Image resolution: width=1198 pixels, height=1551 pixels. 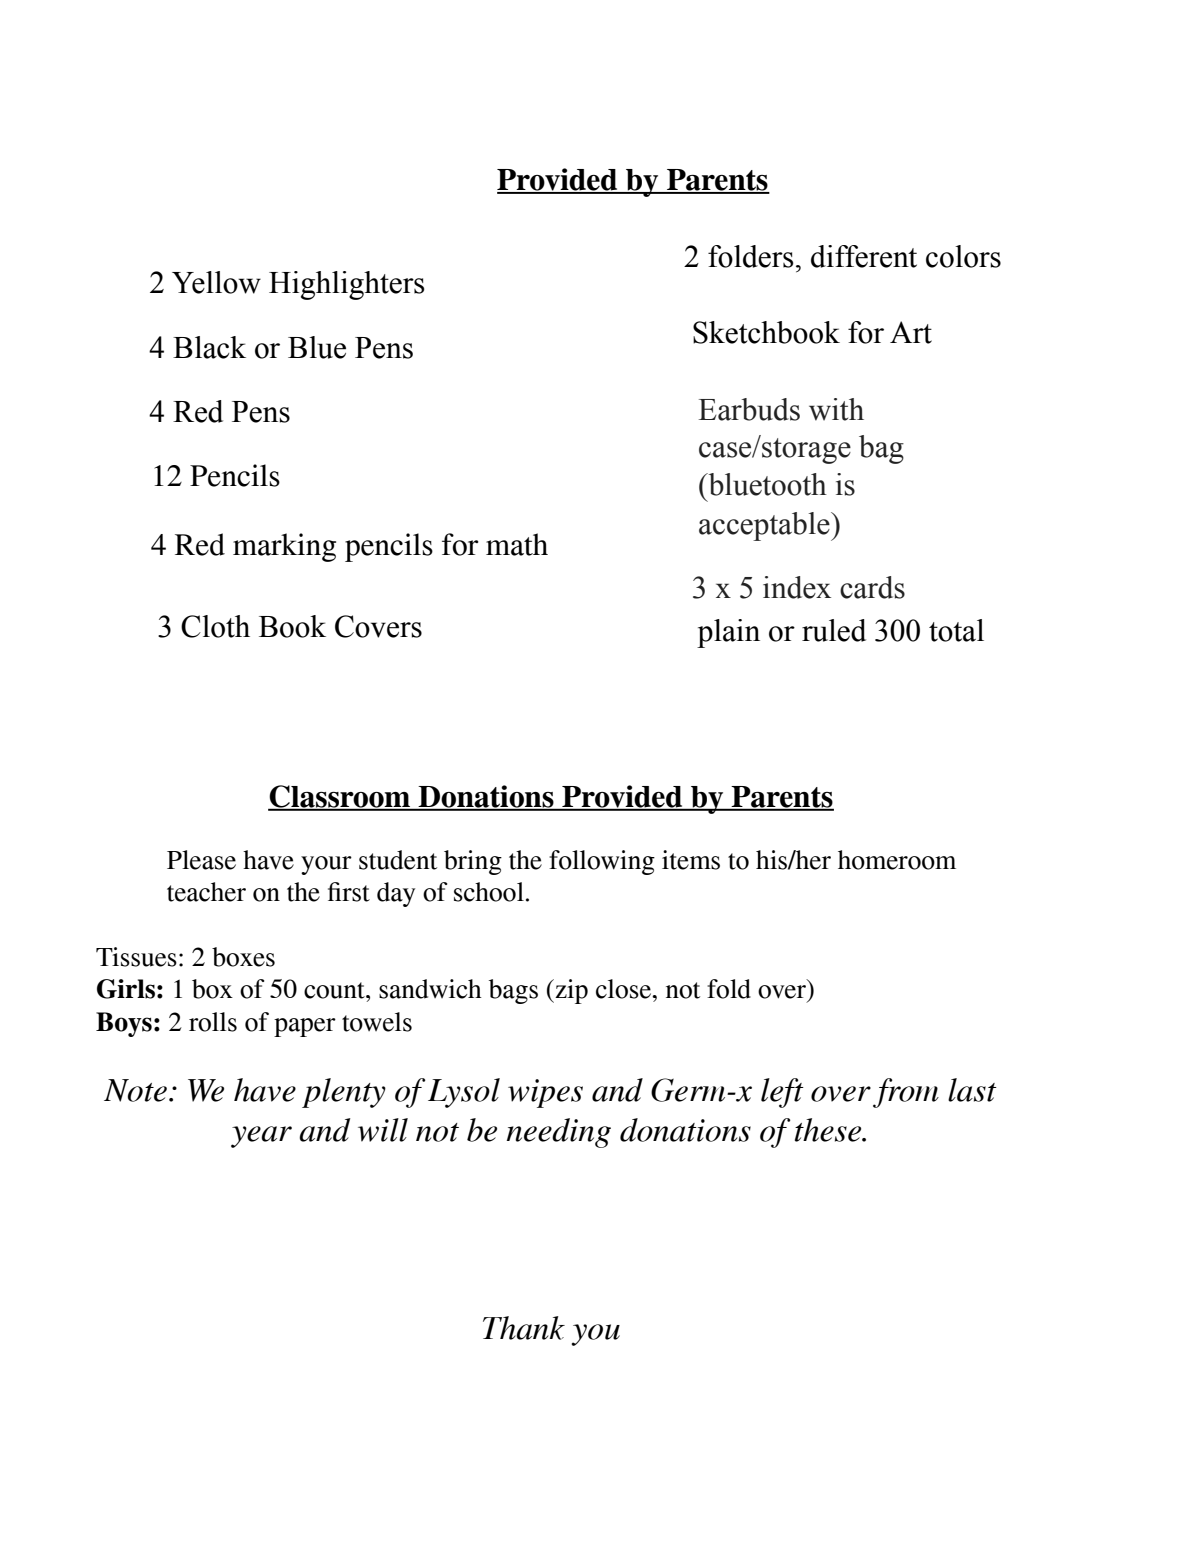 I want to click on year, so click(x=261, y=1137).
